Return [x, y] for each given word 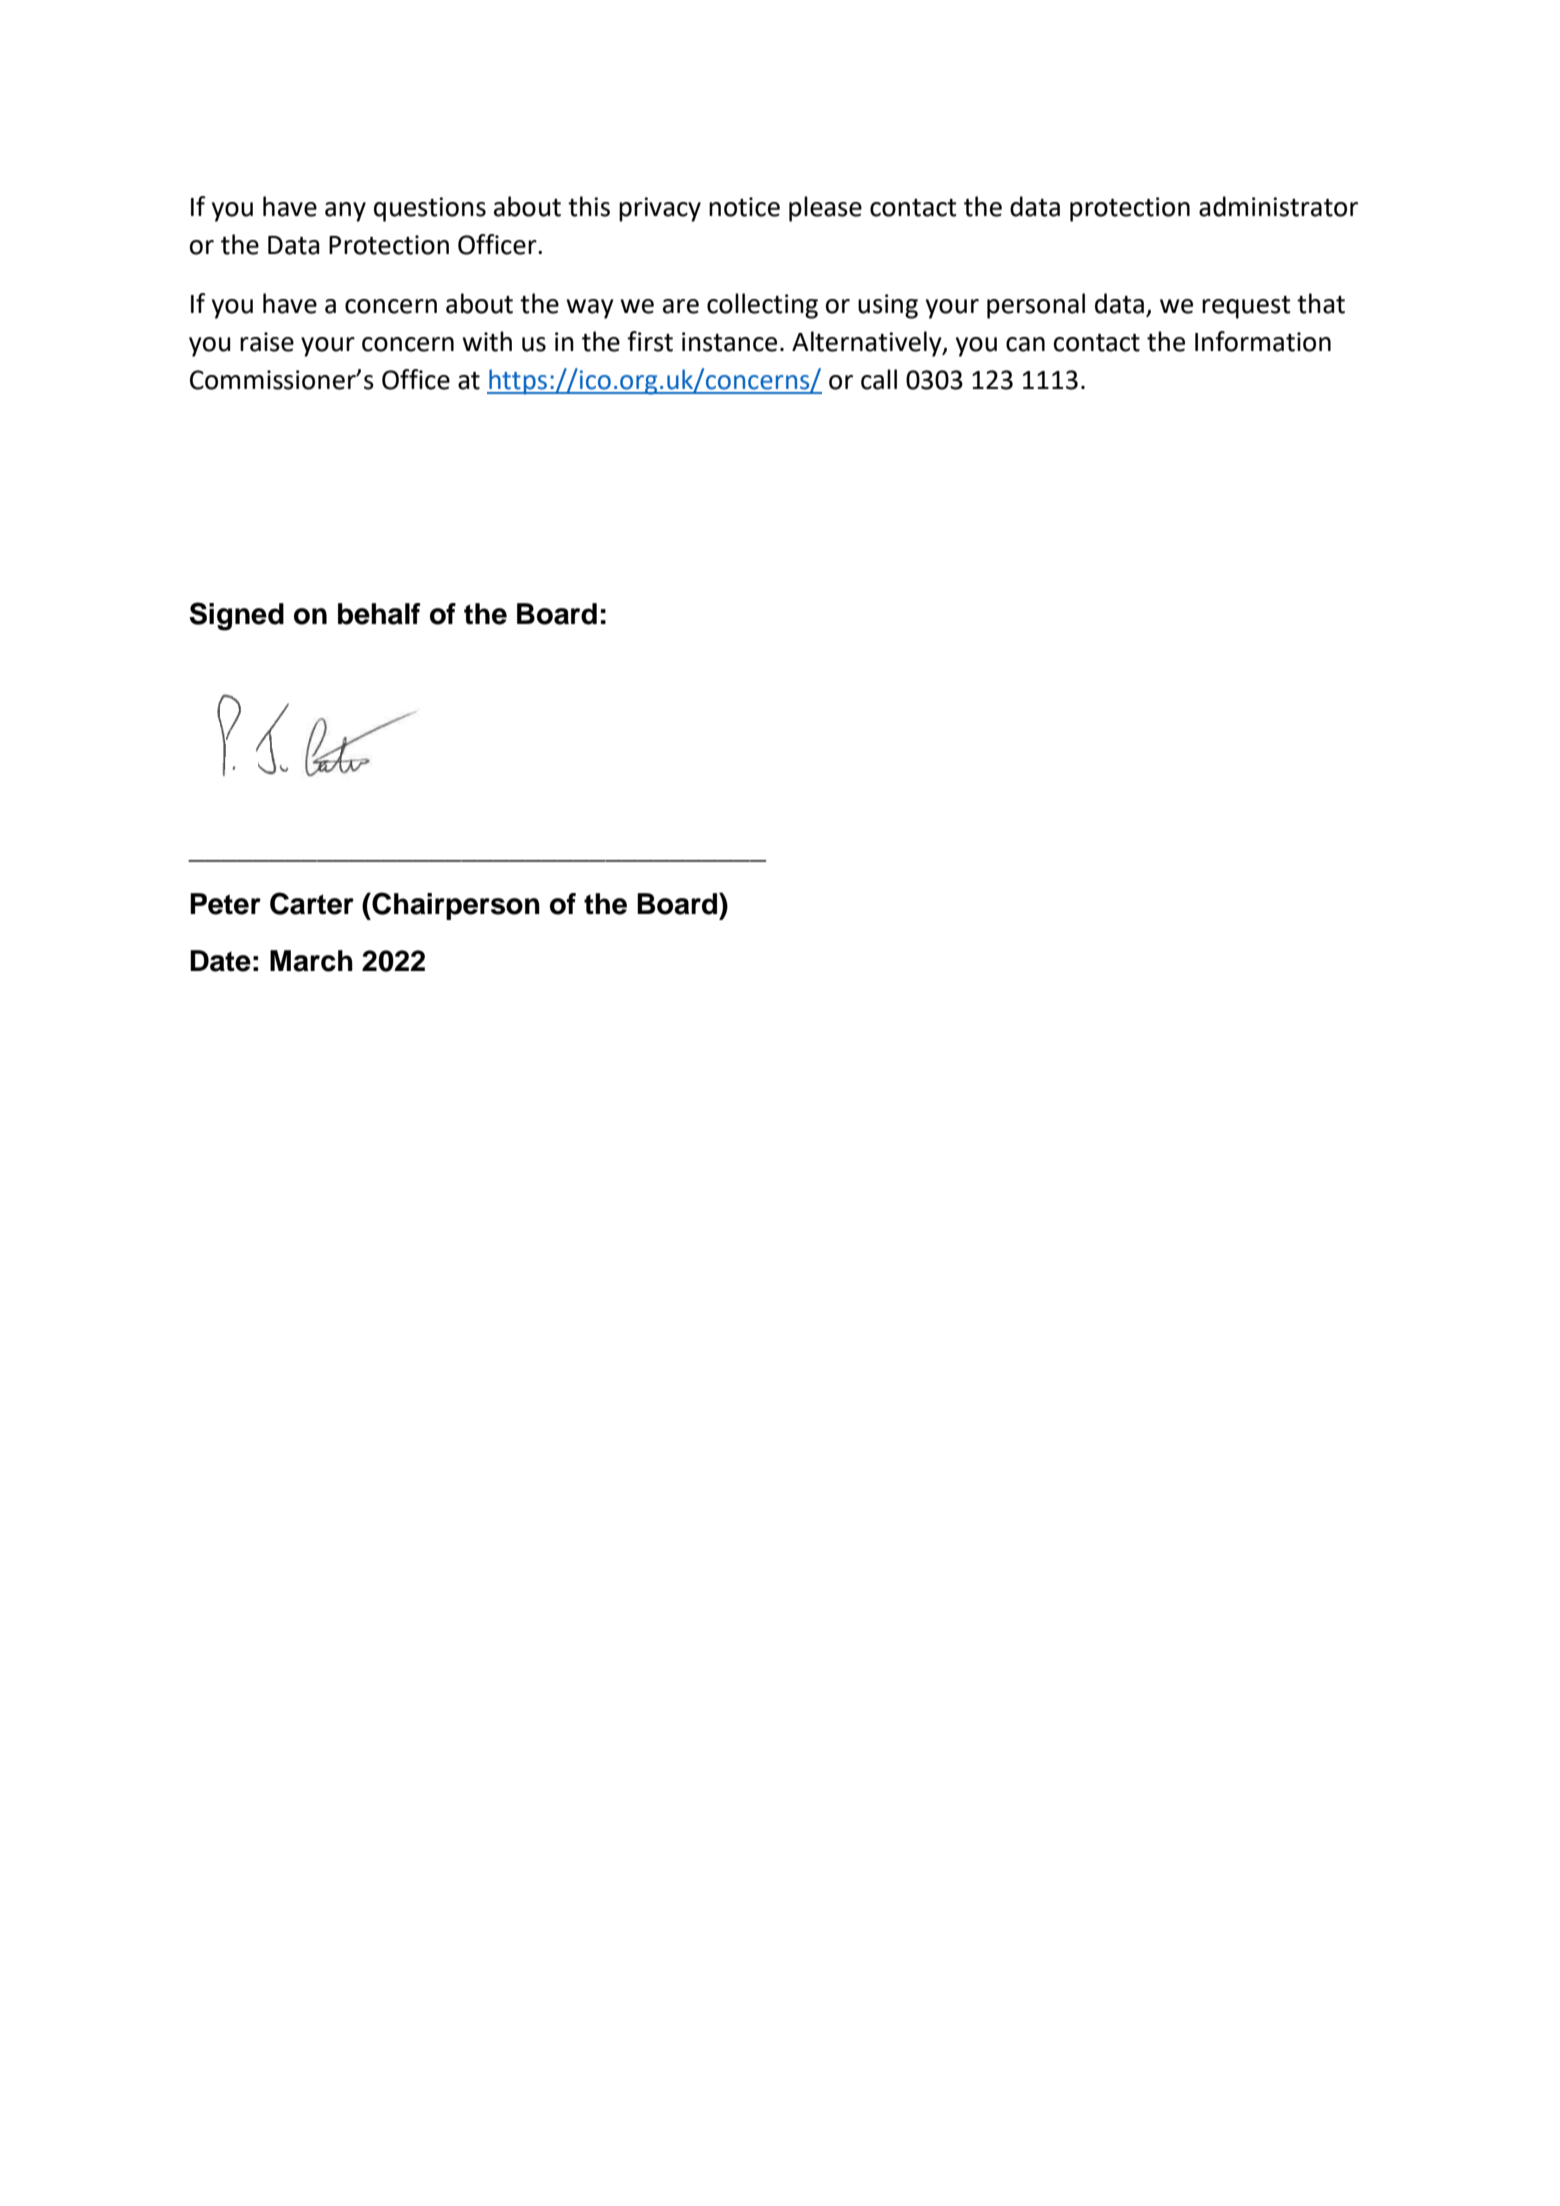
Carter [312, 903]
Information [1263, 341]
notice [744, 207]
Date [220, 961]
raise [267, 342]
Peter [225, 904]
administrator [1278, 206]
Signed [237, 616]
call [879, 379]
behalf [379, 614]
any [345, 212]
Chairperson [455, 906]
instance [729, 342]
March [311, 961]
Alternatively [868, 344]
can [1025, 344]
